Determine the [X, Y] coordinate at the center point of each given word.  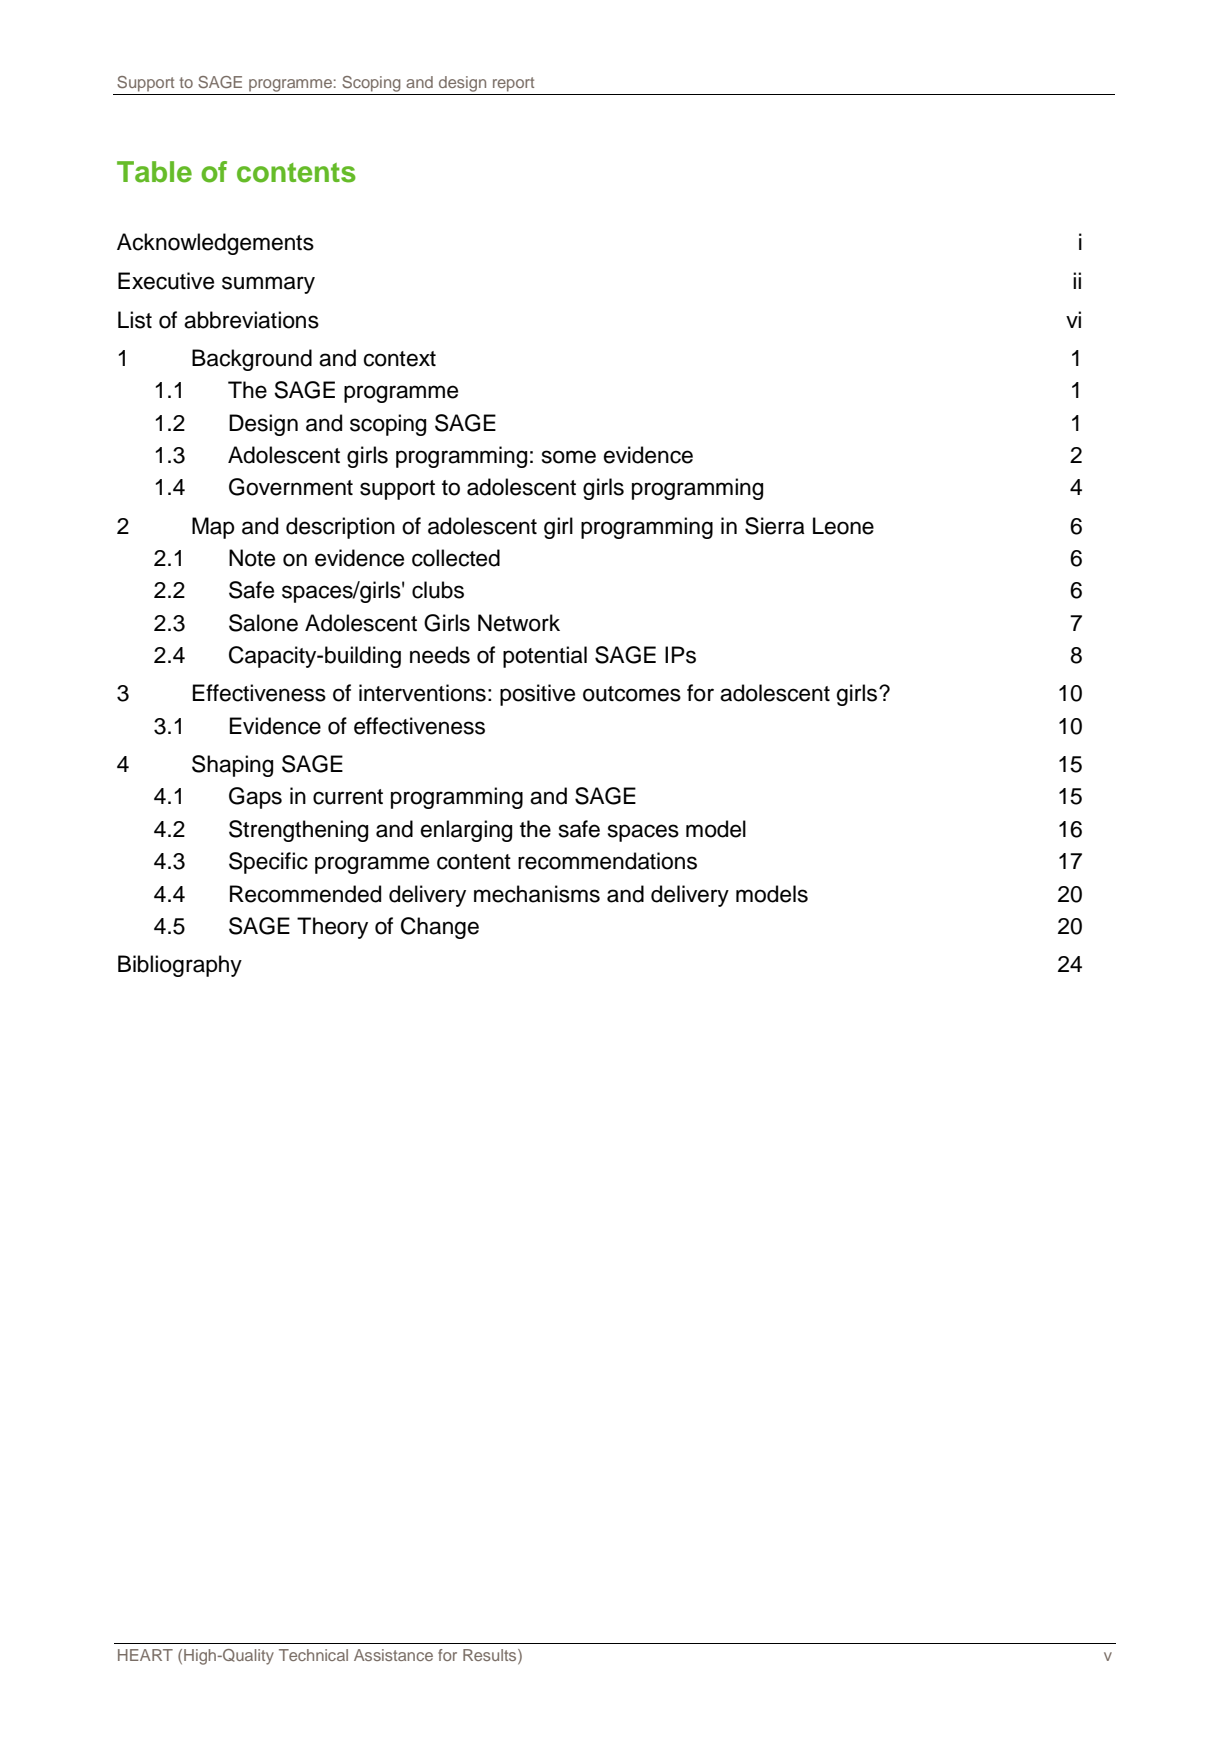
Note [252, 558]
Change [440, 928]
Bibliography [180, 966]
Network [519, 623]
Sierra [775, 526]
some [569, 457]
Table [154, 172]
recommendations [607, 861]
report [513, 84]
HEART [145, 1655]
